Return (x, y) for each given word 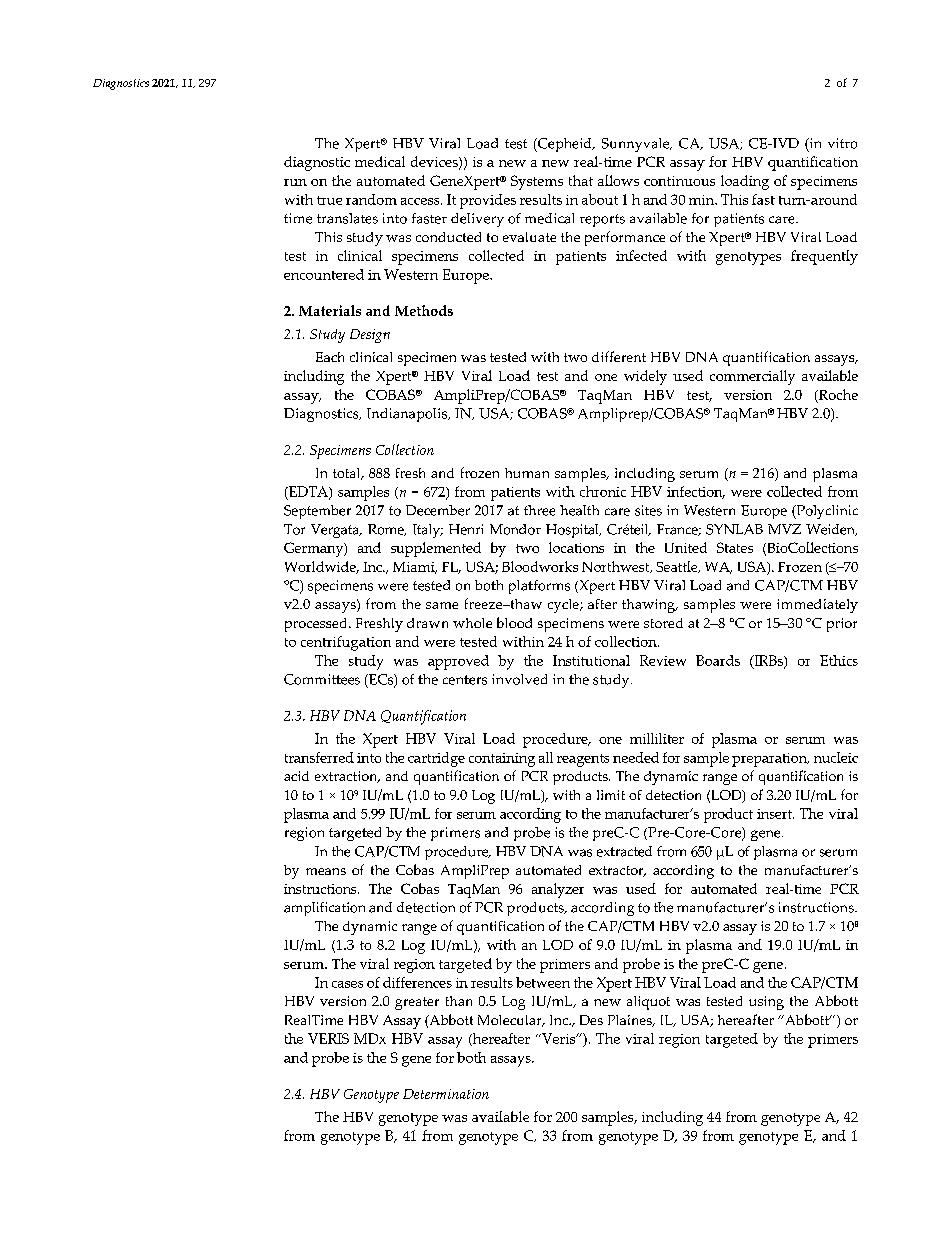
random (371, 199)
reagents (583, 760)
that (581, 180)
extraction (347, 777)
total (348, 474)
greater (417, 1003)
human (527, 473)
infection (696, 492)
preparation (770, 760)
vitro (842, 143)
